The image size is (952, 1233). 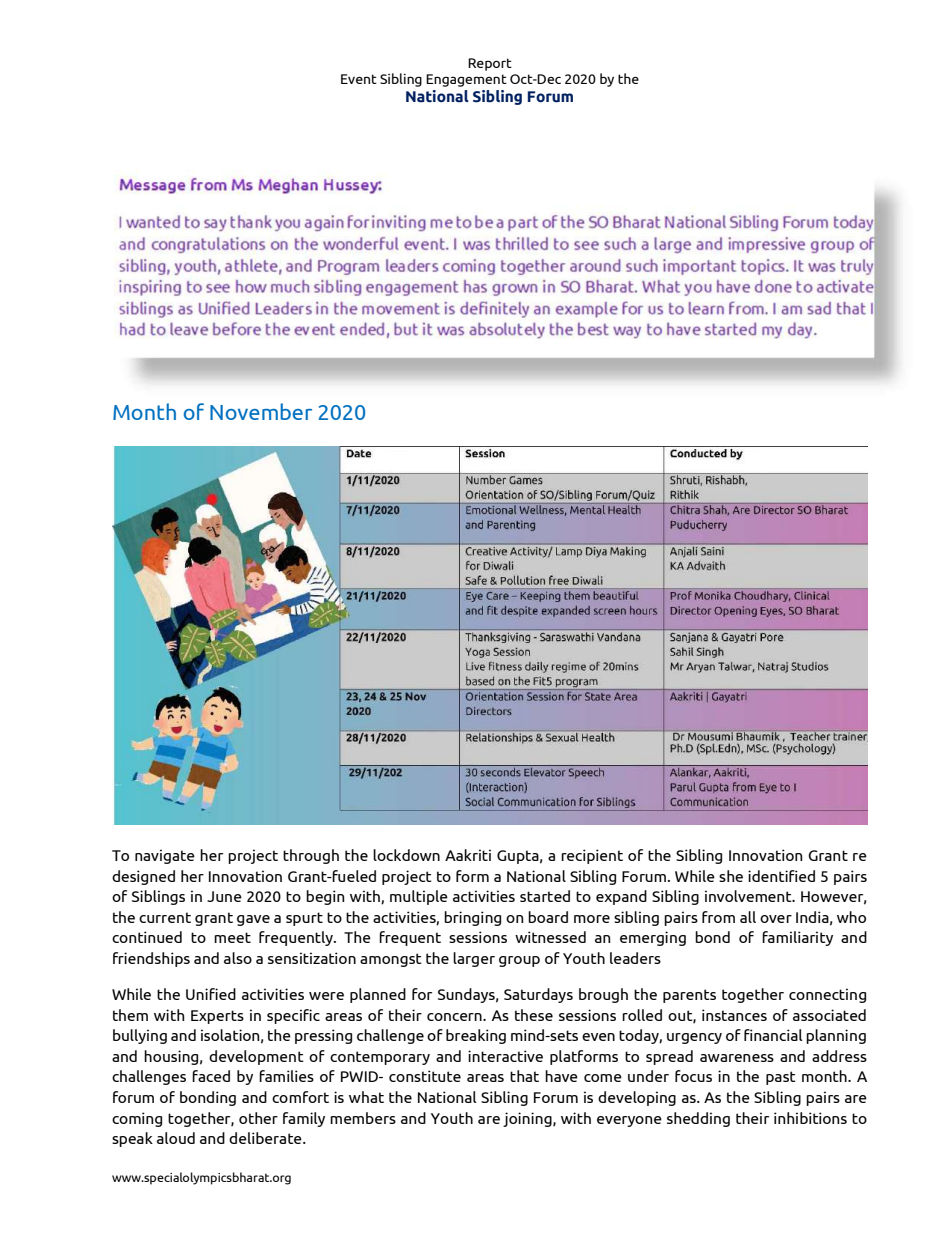 What do you see at coordinates (261, 411) in the document?
I see `November` at bounding box center [261, 411].
